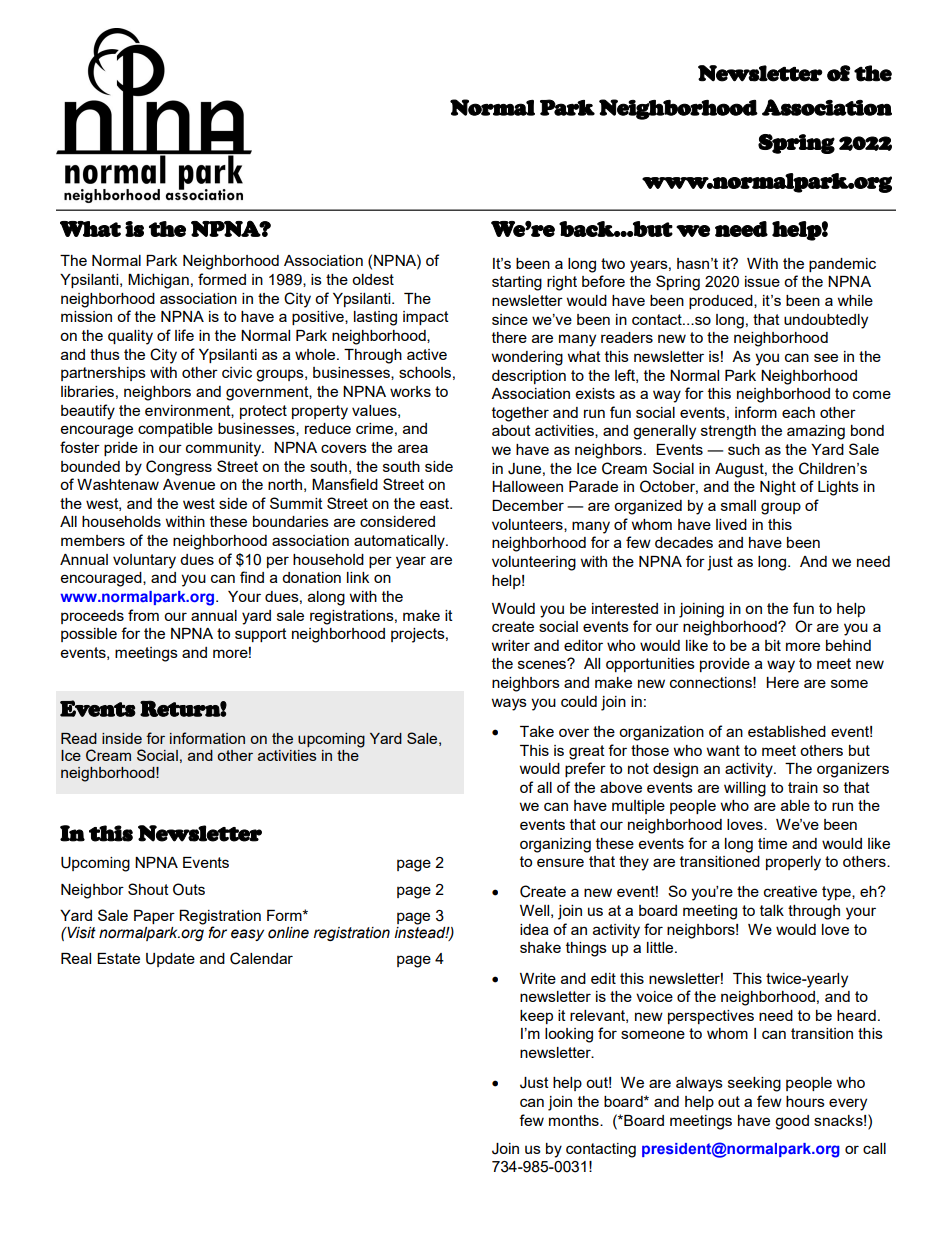  Describe the element at coordinates (805, 1101) in the document. I see `hours` at that location.
